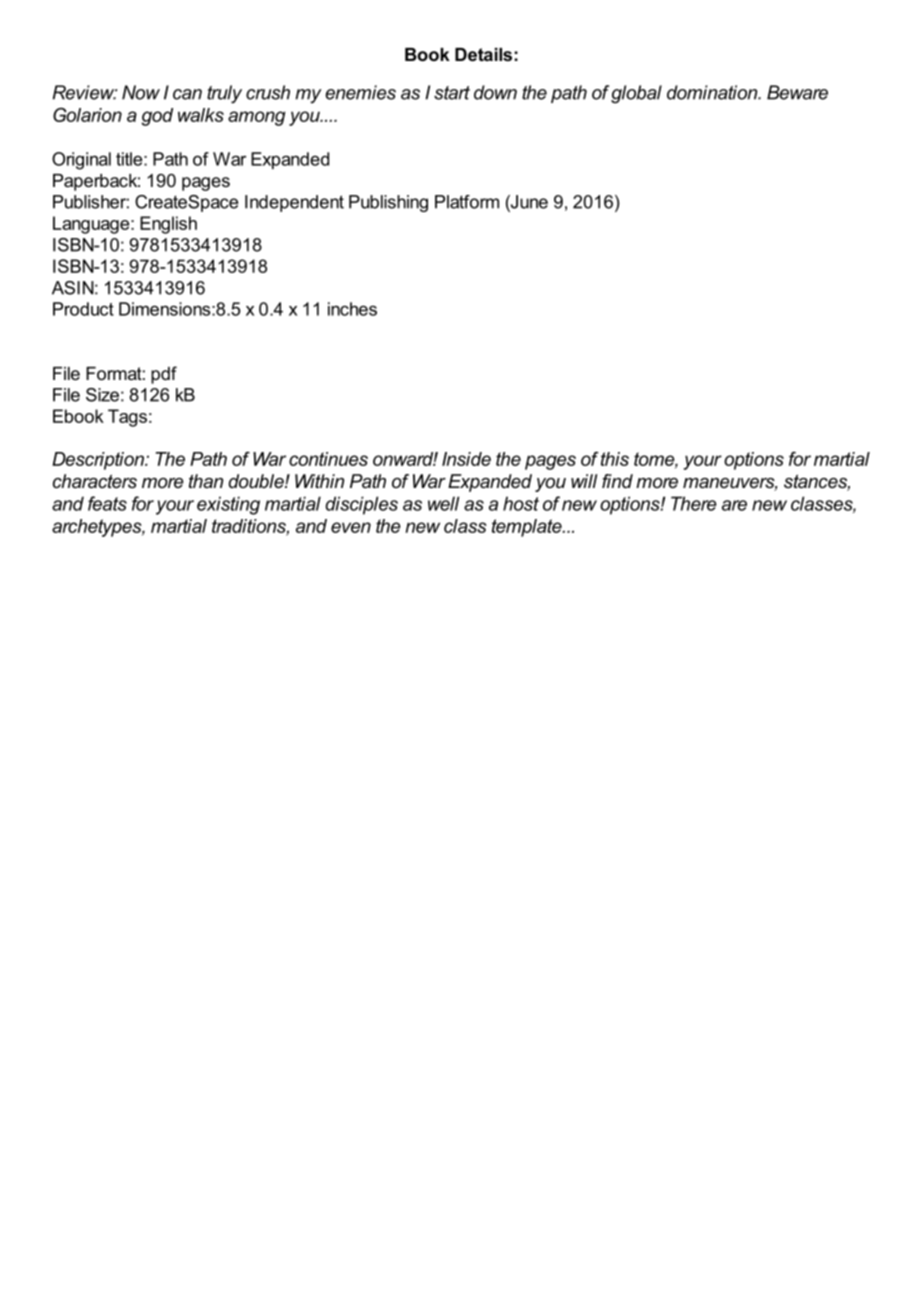 The height and width of the document is (1308, 924). Describe the element at coordinates (467, 202) in the document. I see `Platform` at that location.
